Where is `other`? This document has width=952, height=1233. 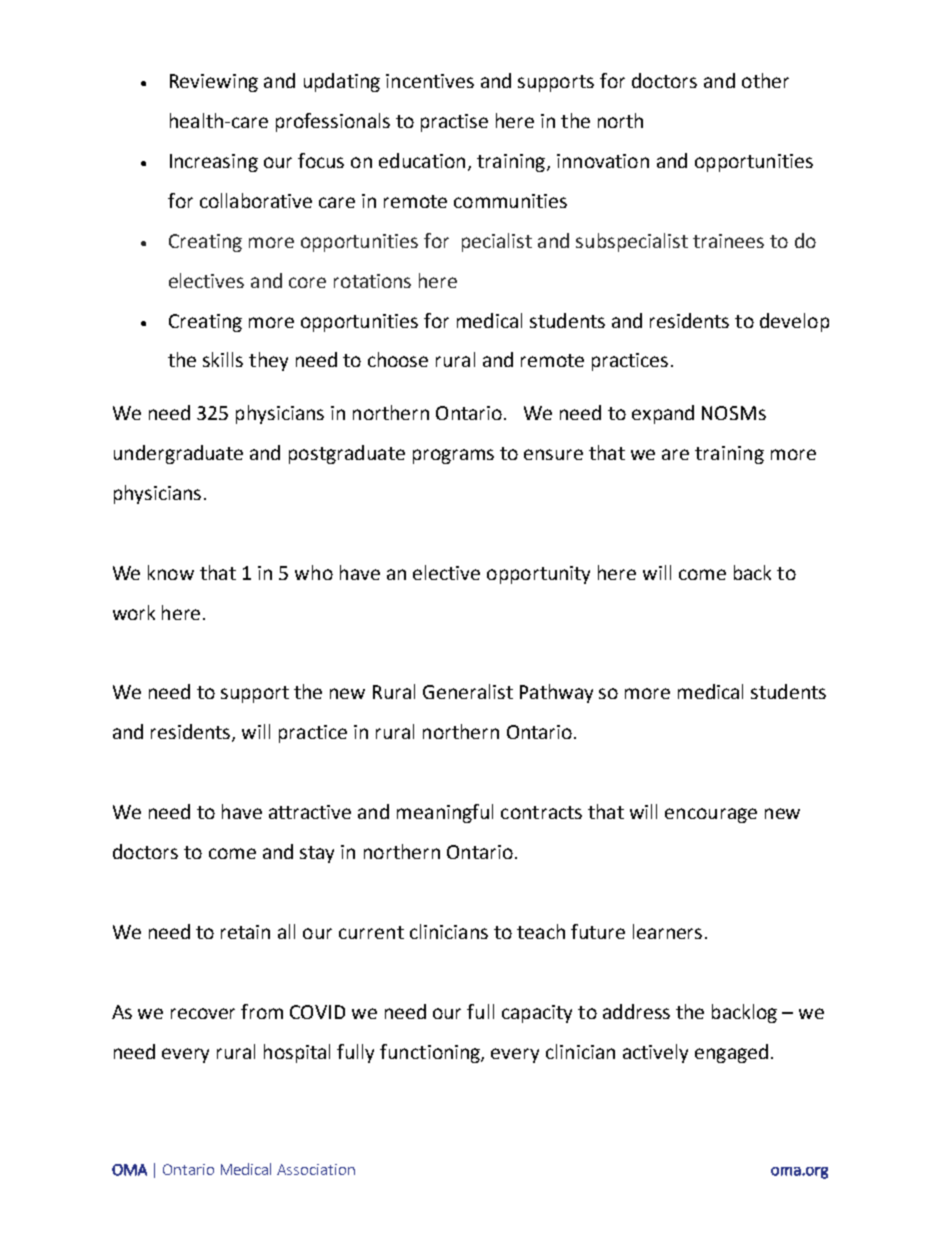
other is located at coordinates (765, 80).
